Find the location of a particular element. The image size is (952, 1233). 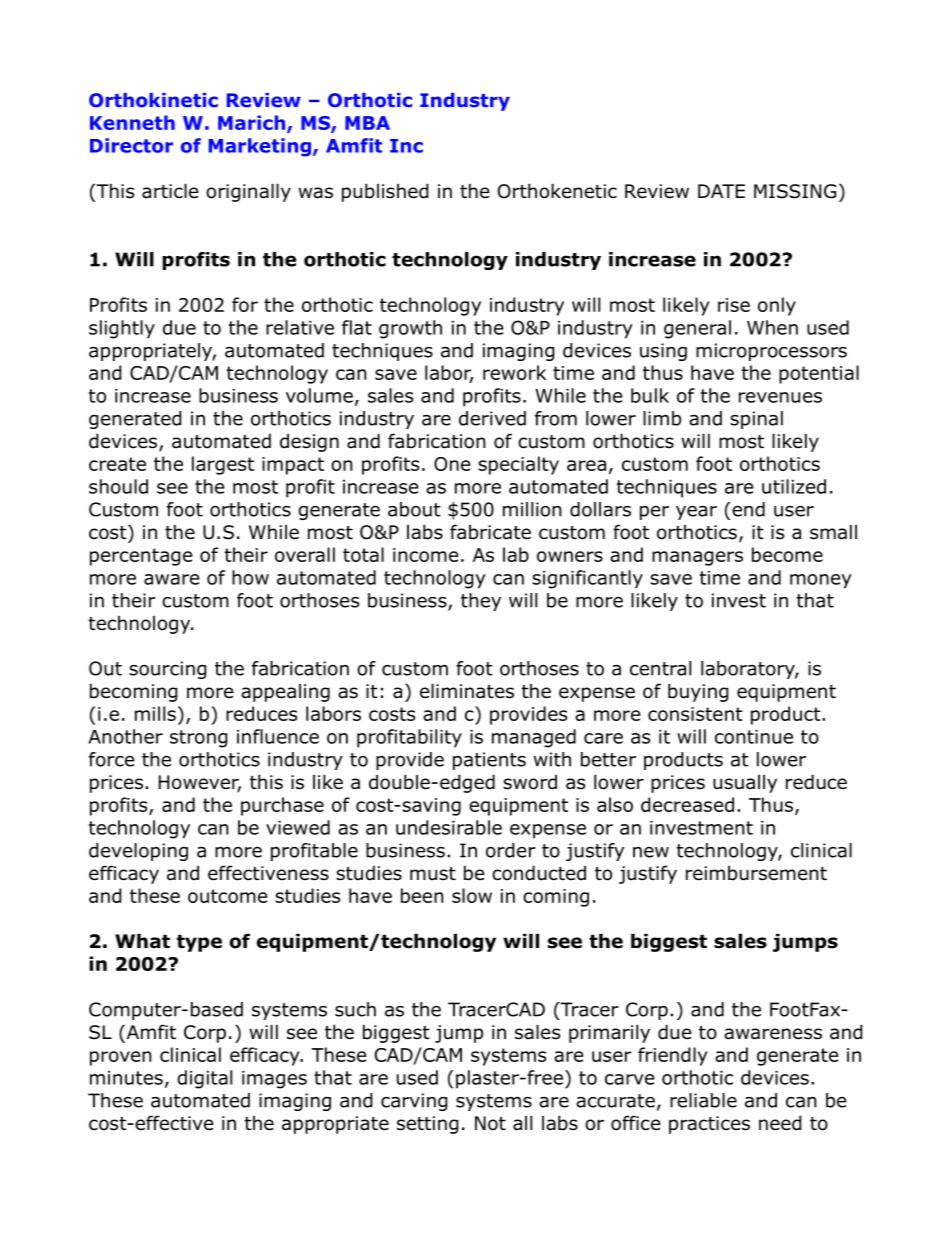

they is located at coordinates (481, 602).
